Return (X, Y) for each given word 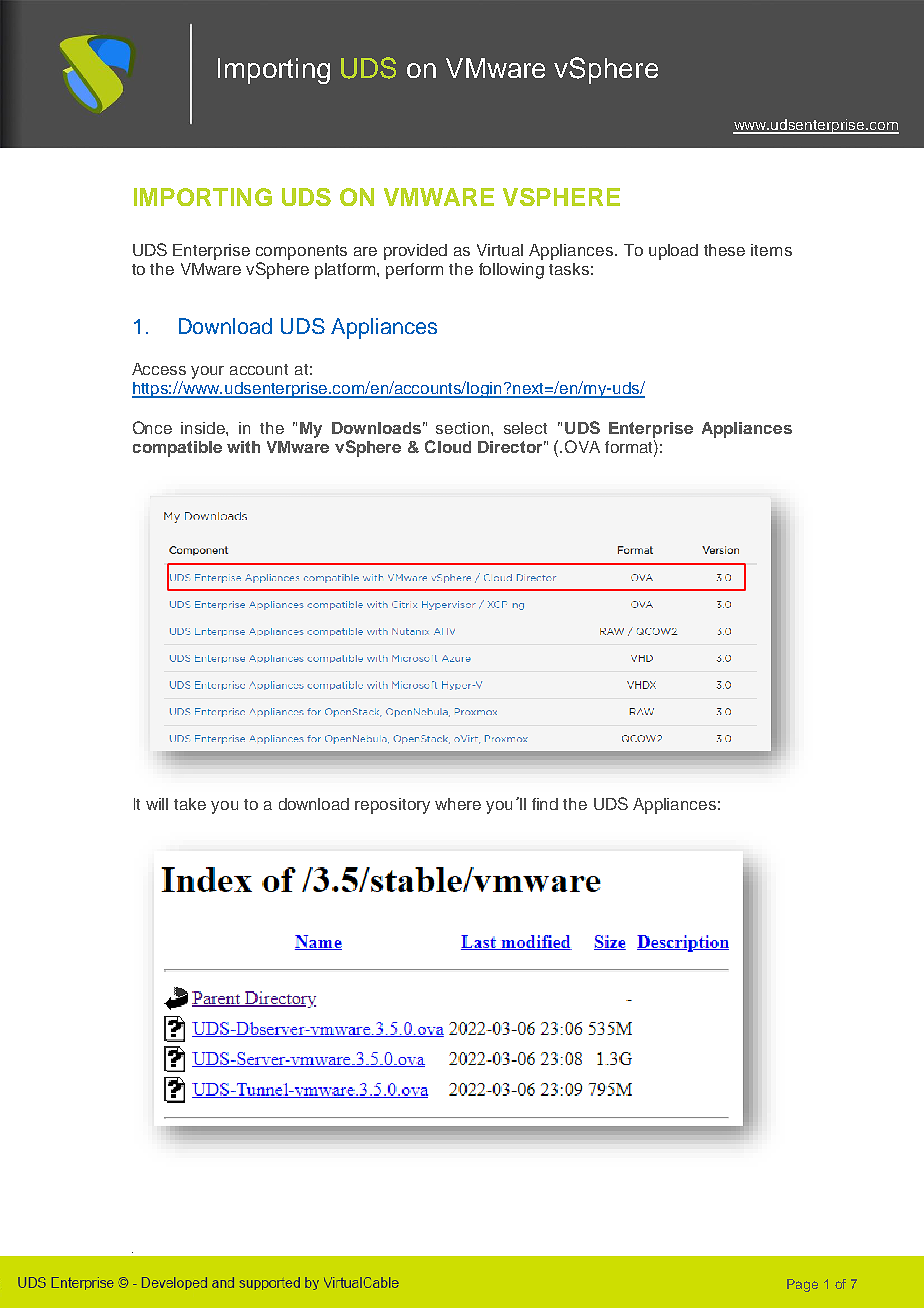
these (724, 250)
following (511, 271)
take (190, 804)
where (458, 804)
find (545, 804)
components (301, 252)
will (157, 804)
